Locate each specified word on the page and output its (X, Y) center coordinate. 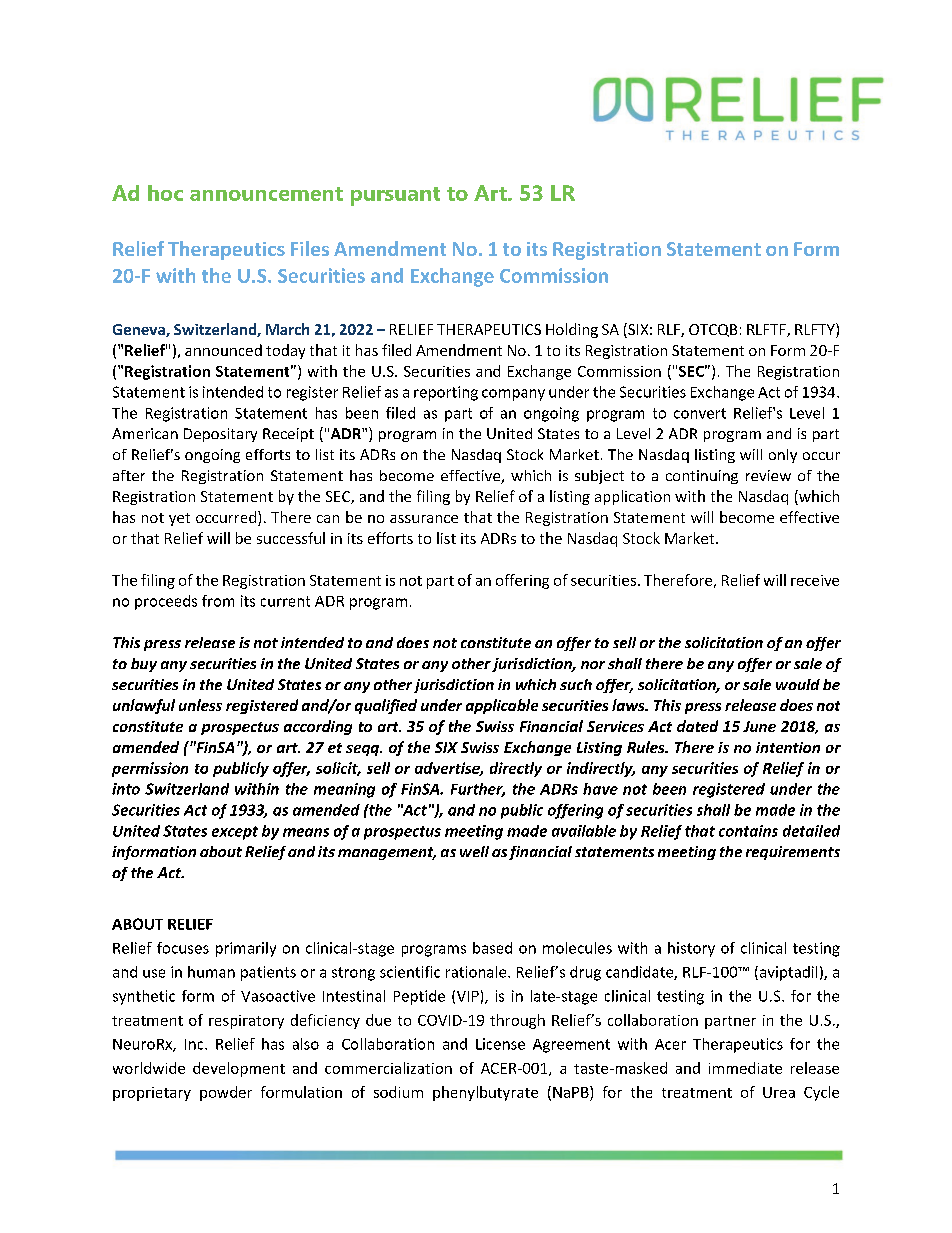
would (798, 684)
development (239, 1069)
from (218, 601)
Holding (572, 330)
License (500, 1044)
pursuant (395, 196)
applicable (502, 706)
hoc (165, 193)
